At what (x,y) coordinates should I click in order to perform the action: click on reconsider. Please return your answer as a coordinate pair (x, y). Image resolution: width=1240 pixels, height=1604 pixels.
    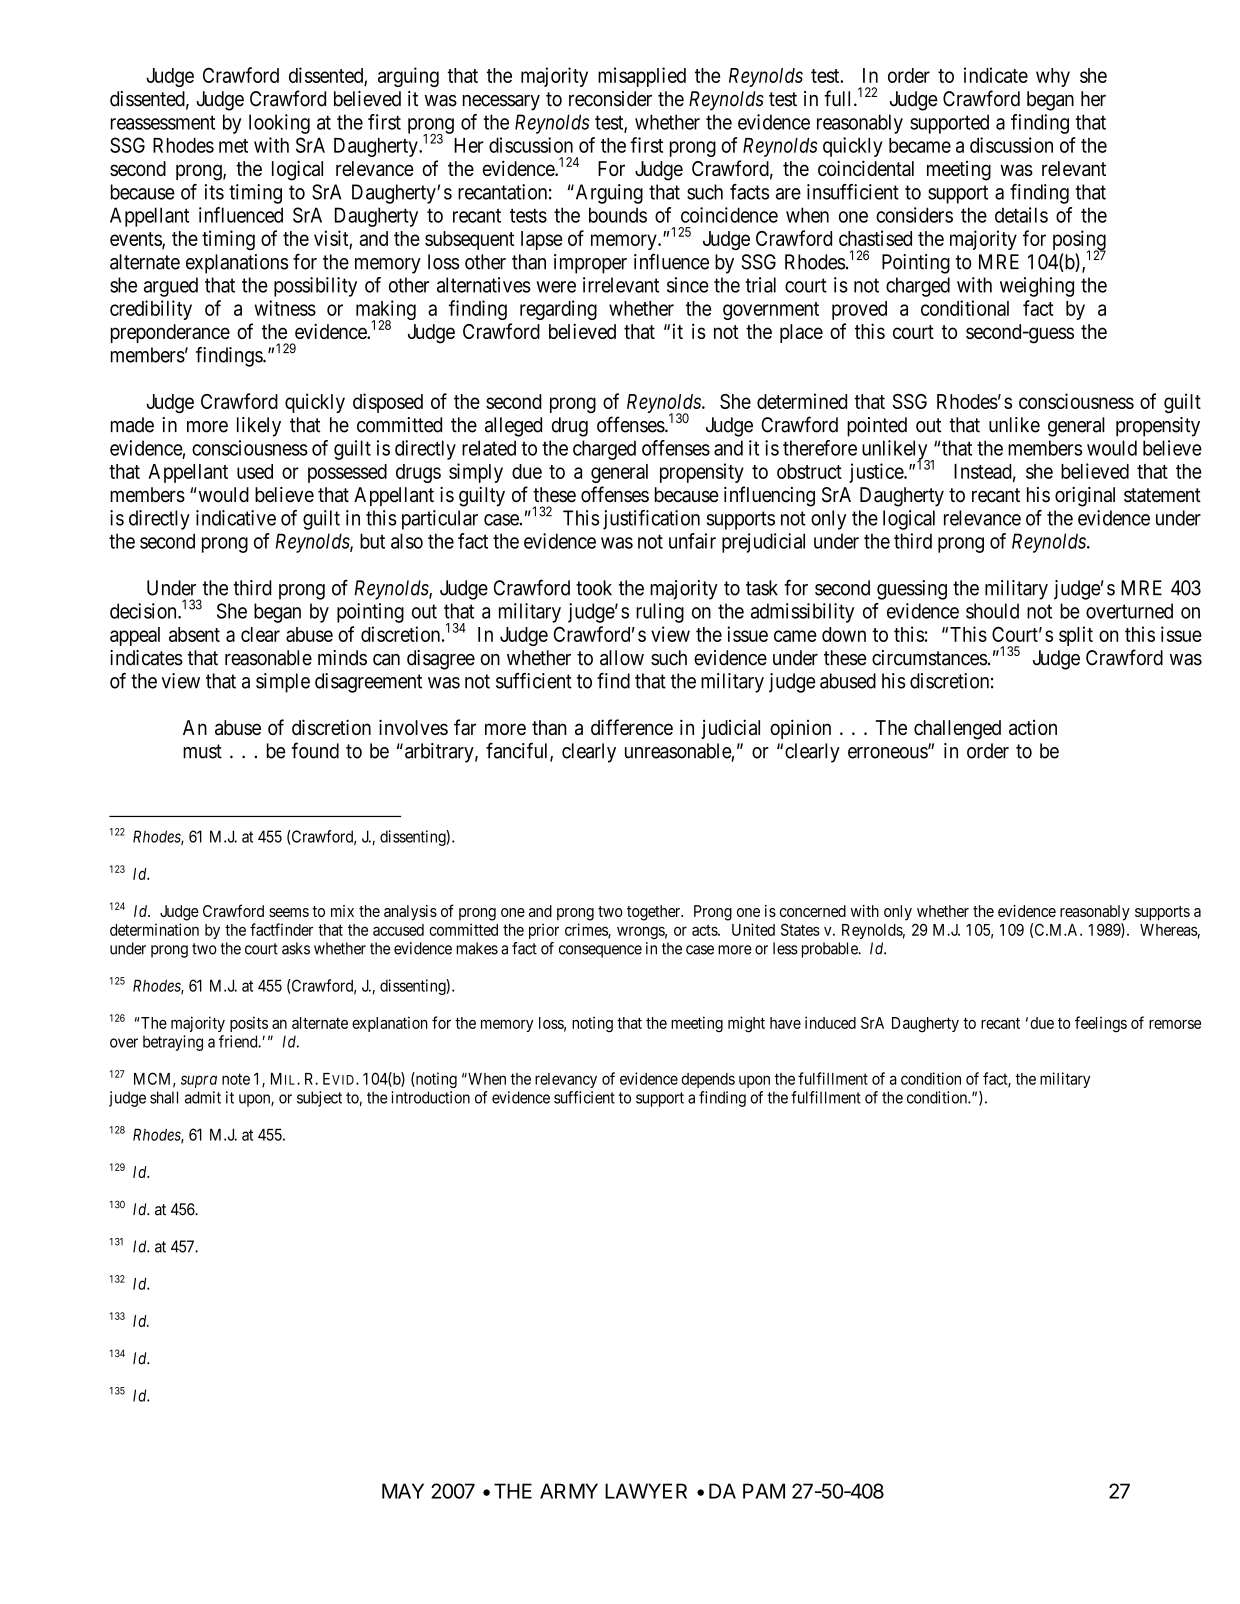
    Looking at the image, I should click on (610, 99).
